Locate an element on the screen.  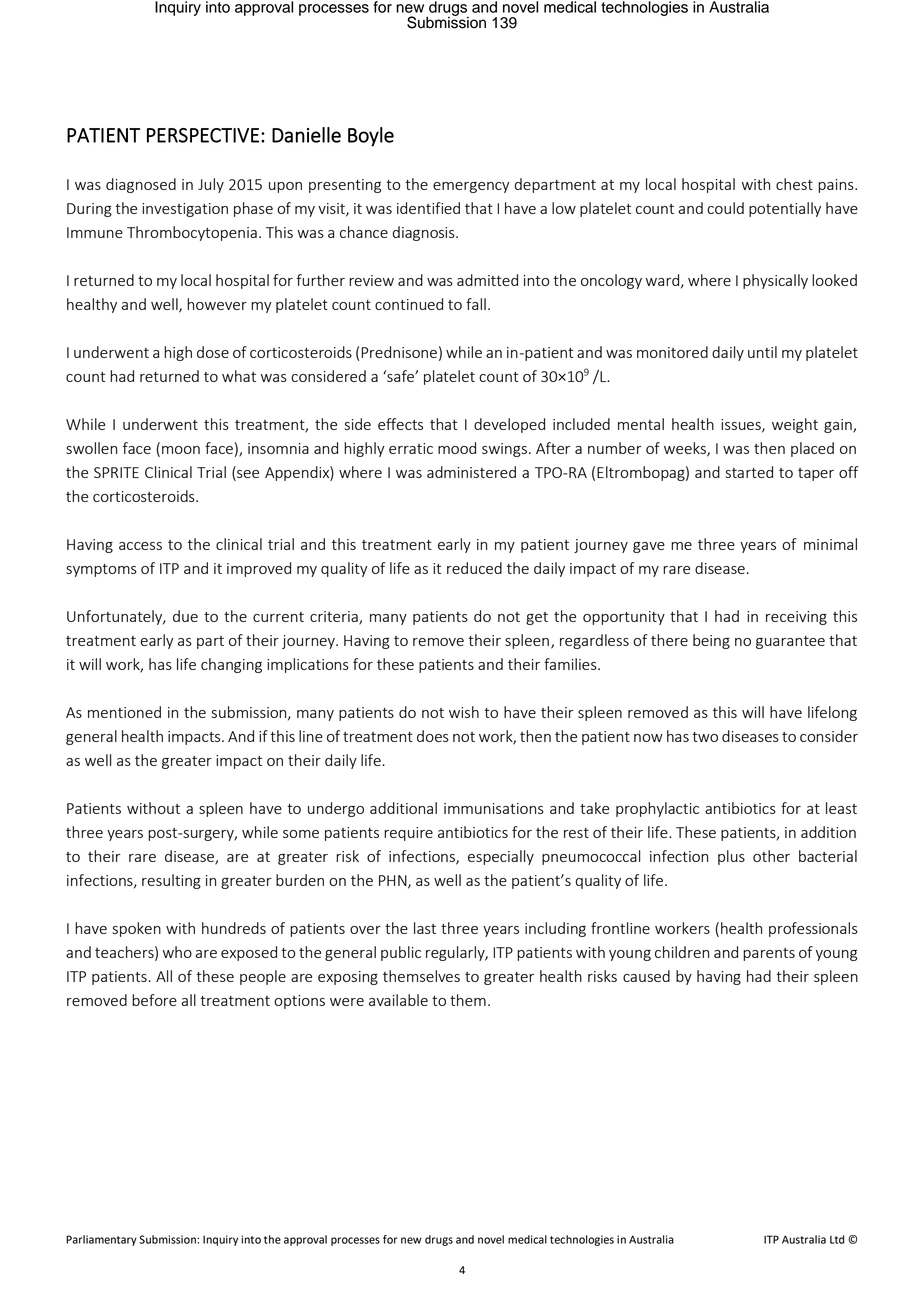
started is located at coordinates (749, 472).
